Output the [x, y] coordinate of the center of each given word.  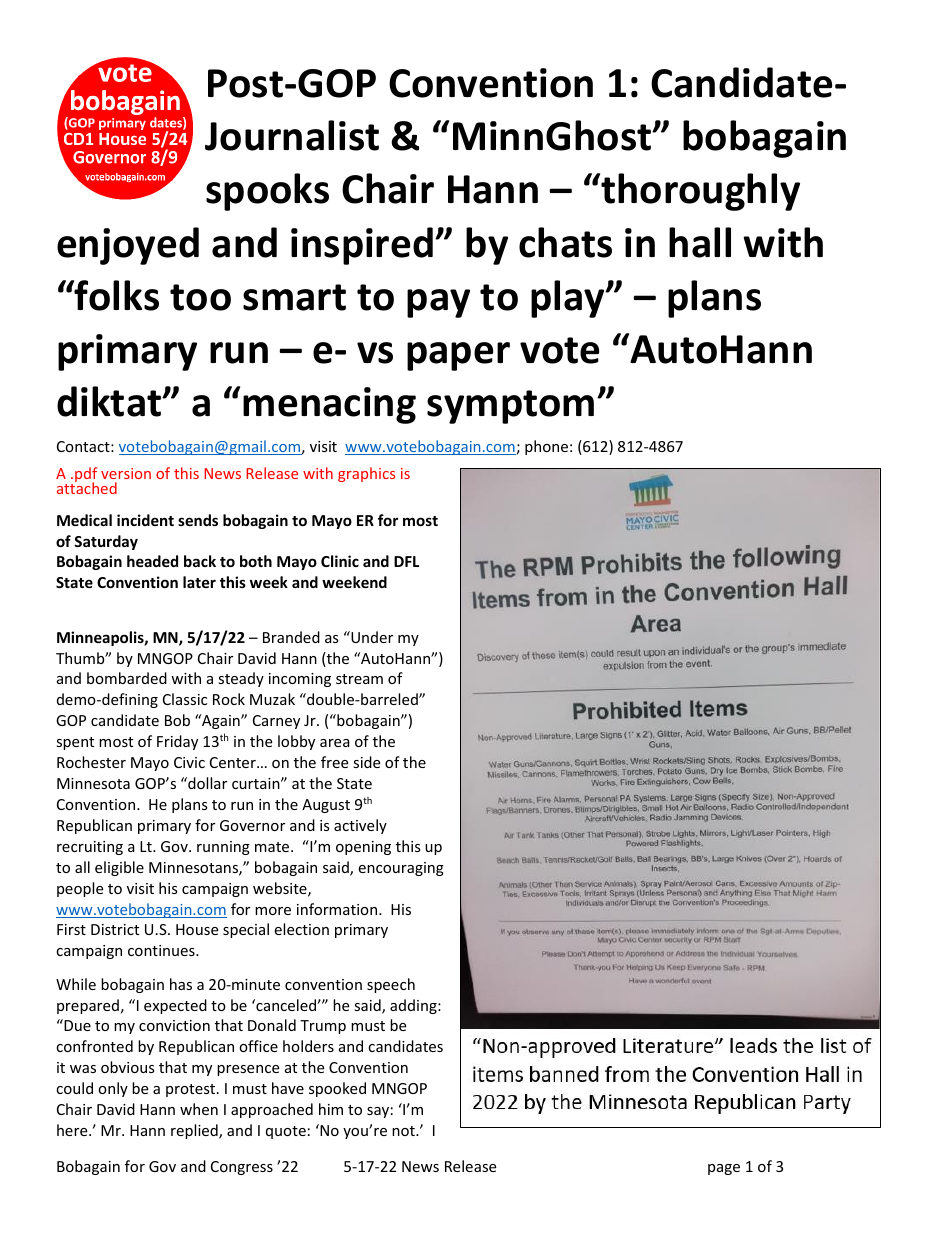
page [724, 1169]
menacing [329, 405]
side [366, 762]
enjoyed [128, 246]
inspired [363, 246]
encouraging [401, 869]
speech [391, 985]
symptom [510, 407]
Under [371, 637]
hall [700, 242]
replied [195, 1131]
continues [162, 950]
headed [152, 561]
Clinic [340, 561]
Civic [189, 762]
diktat [110, 401]
